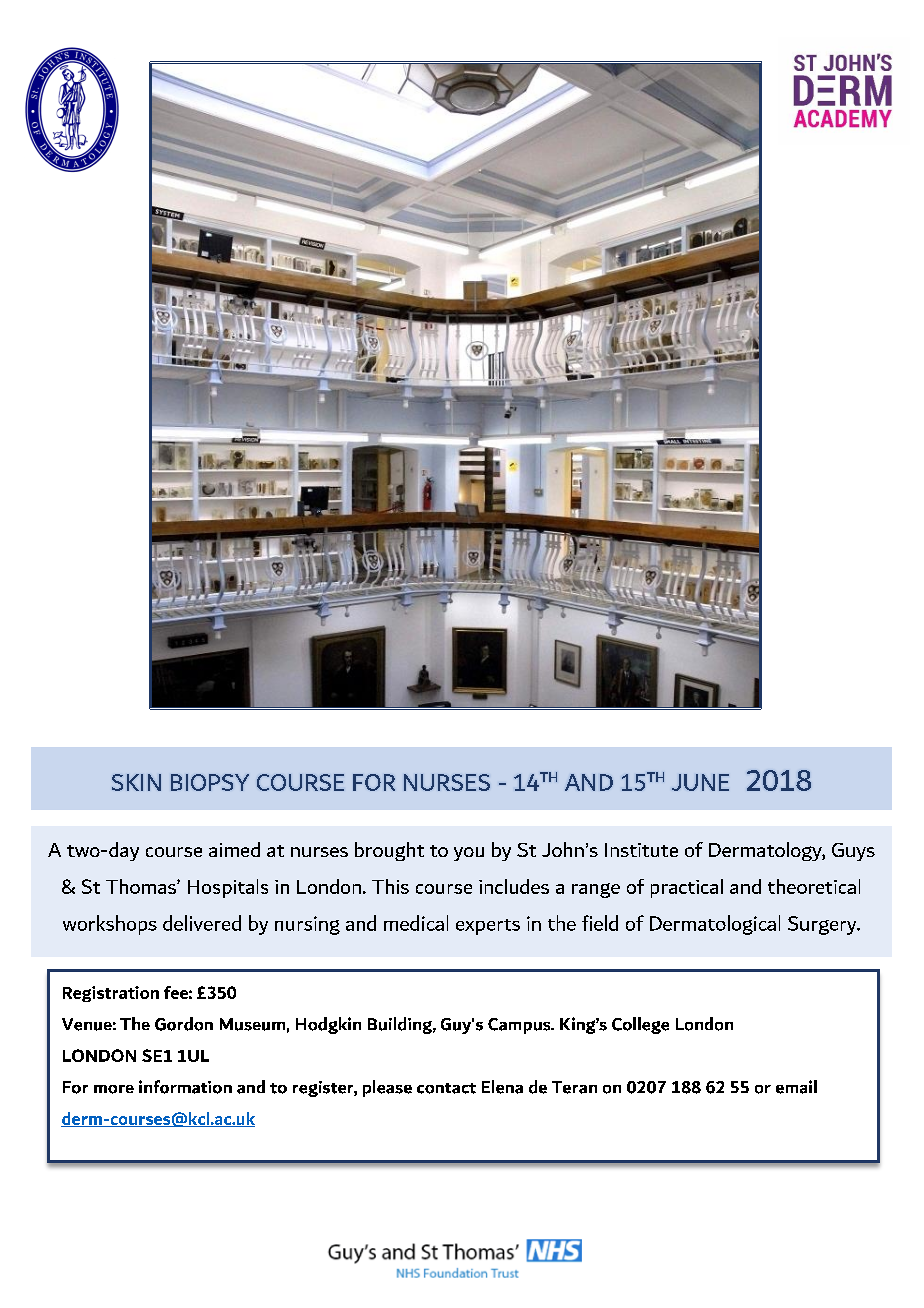 This document has width=924, height=1308. I want to click on BIOPSY, so click(210, 782).
